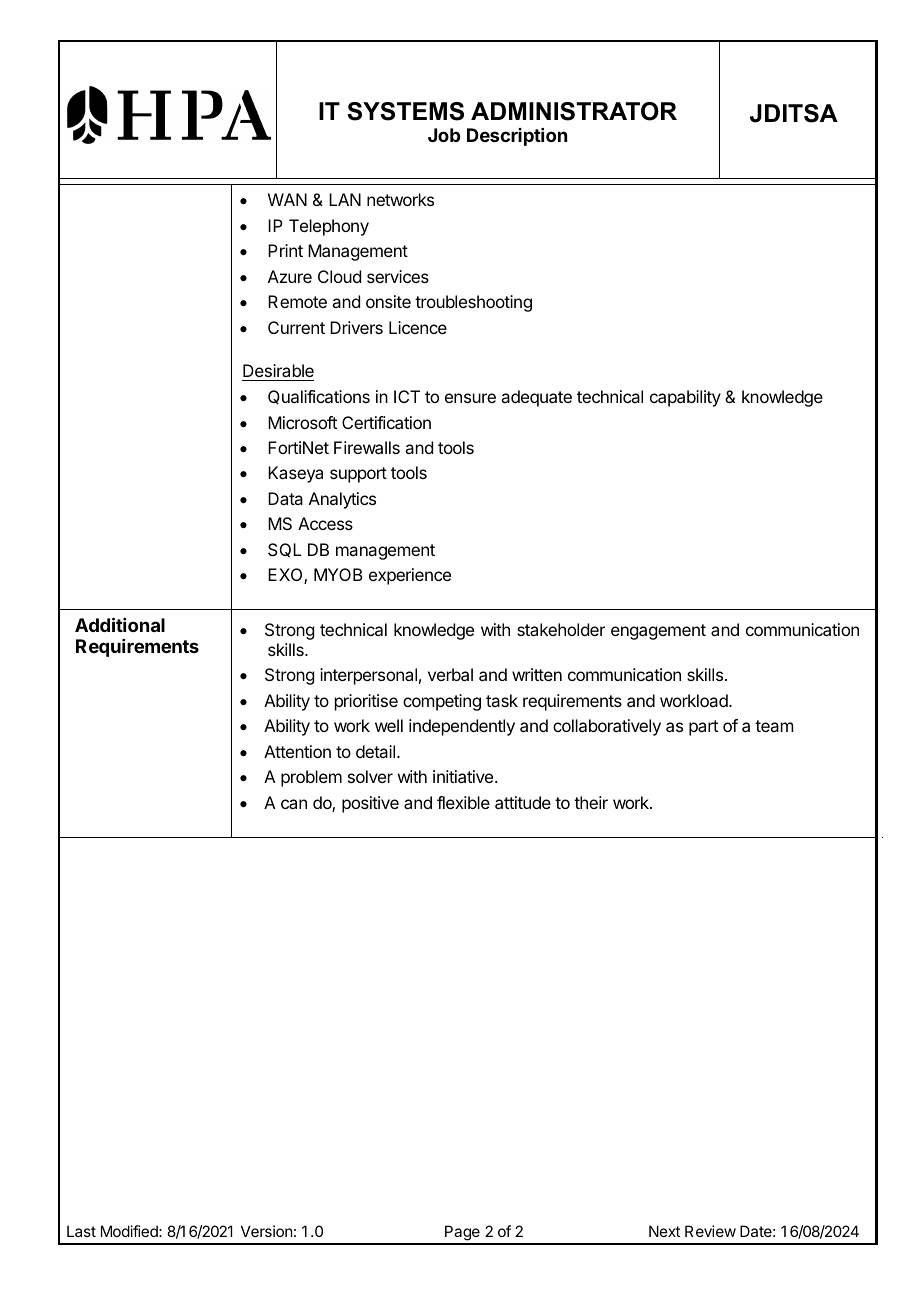 This image has height=1307, width=924. I want to click on Job, so click(444, 135).
